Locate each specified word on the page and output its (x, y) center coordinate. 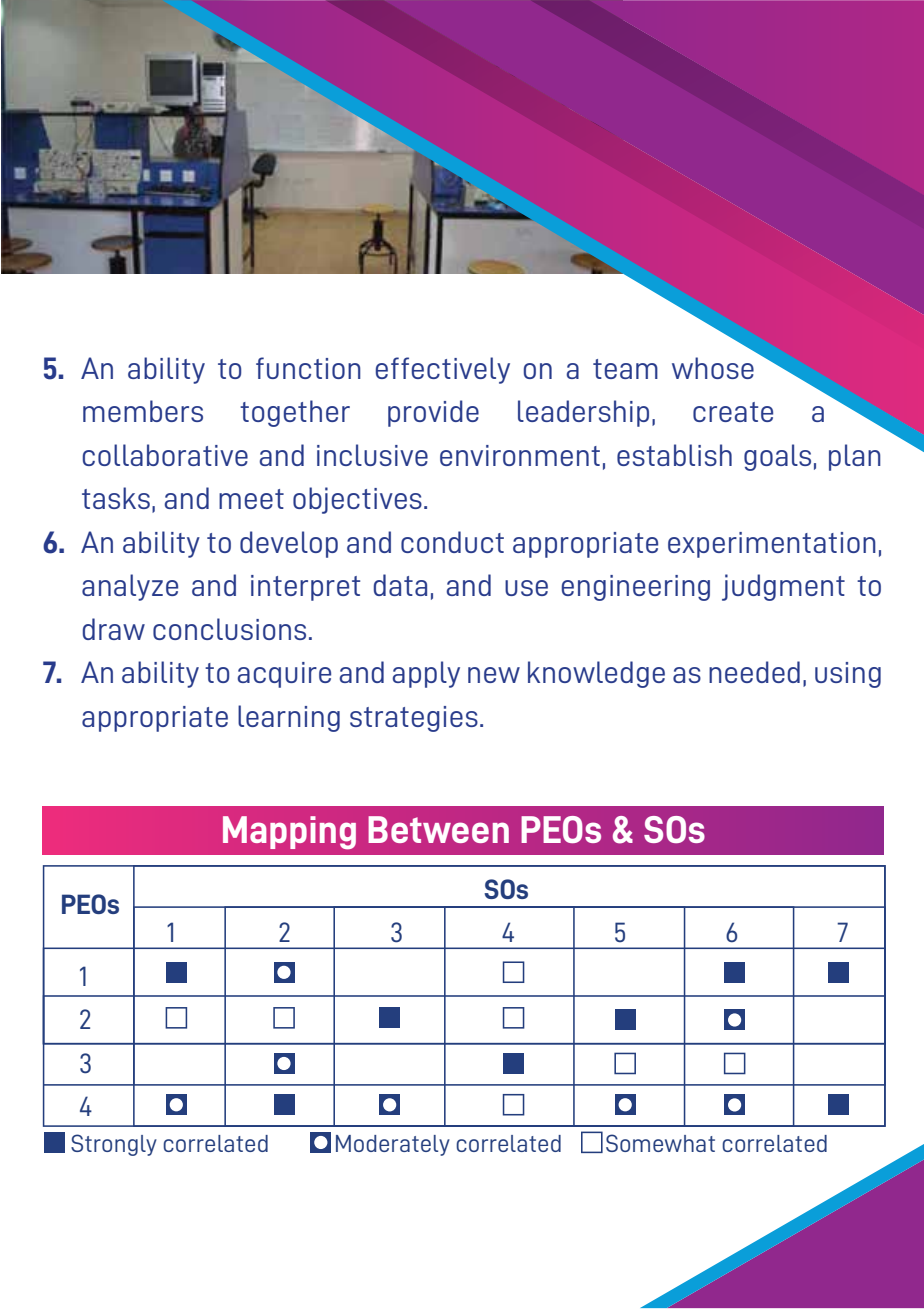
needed (754, 672)
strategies (414, 719)
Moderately (393, 1145)
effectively (443, 370)
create (733, 412)
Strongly (114, 1145)
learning (289, 718)
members (143, 411)
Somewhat (660, 1143)
